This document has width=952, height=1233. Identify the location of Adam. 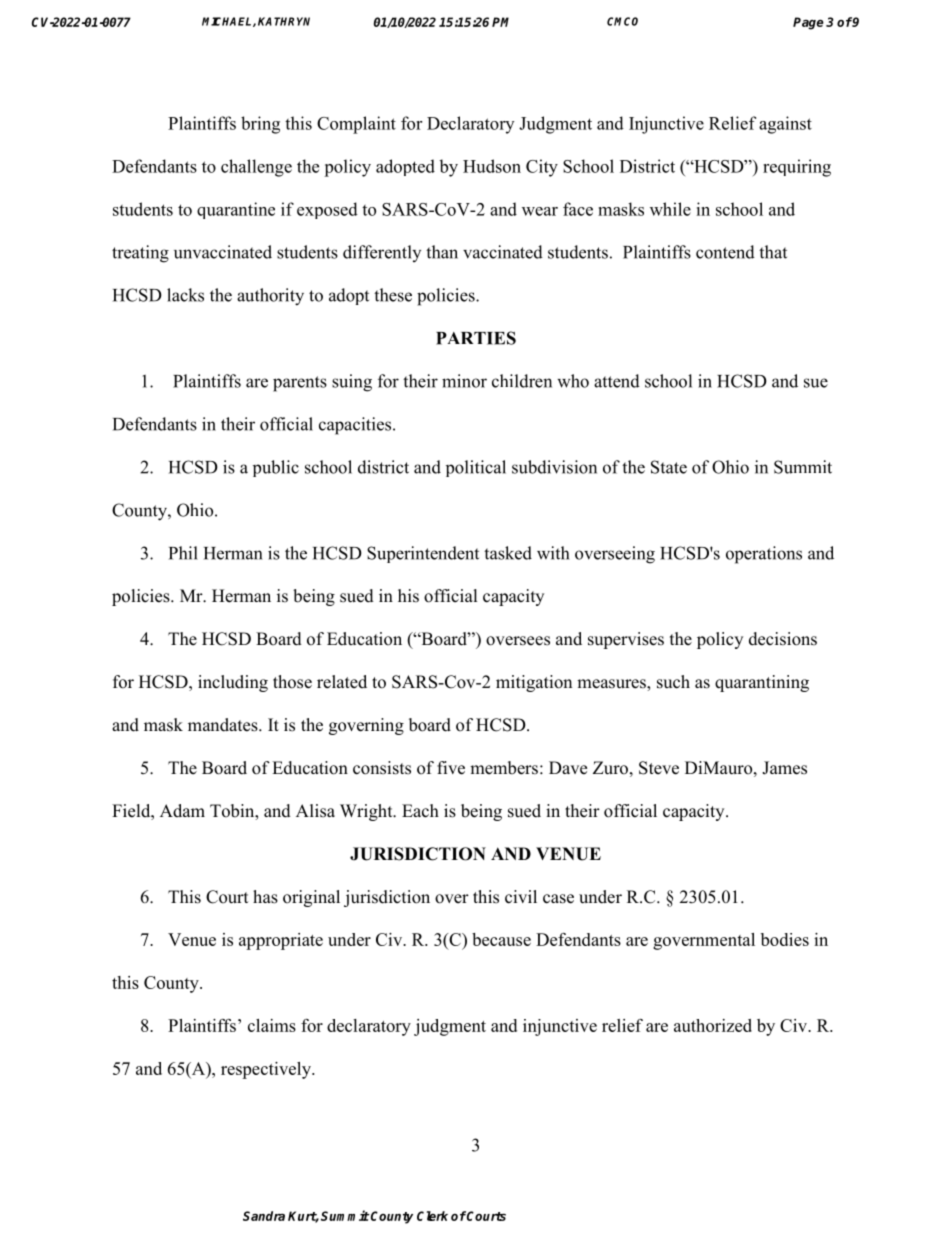
(182, 810).
